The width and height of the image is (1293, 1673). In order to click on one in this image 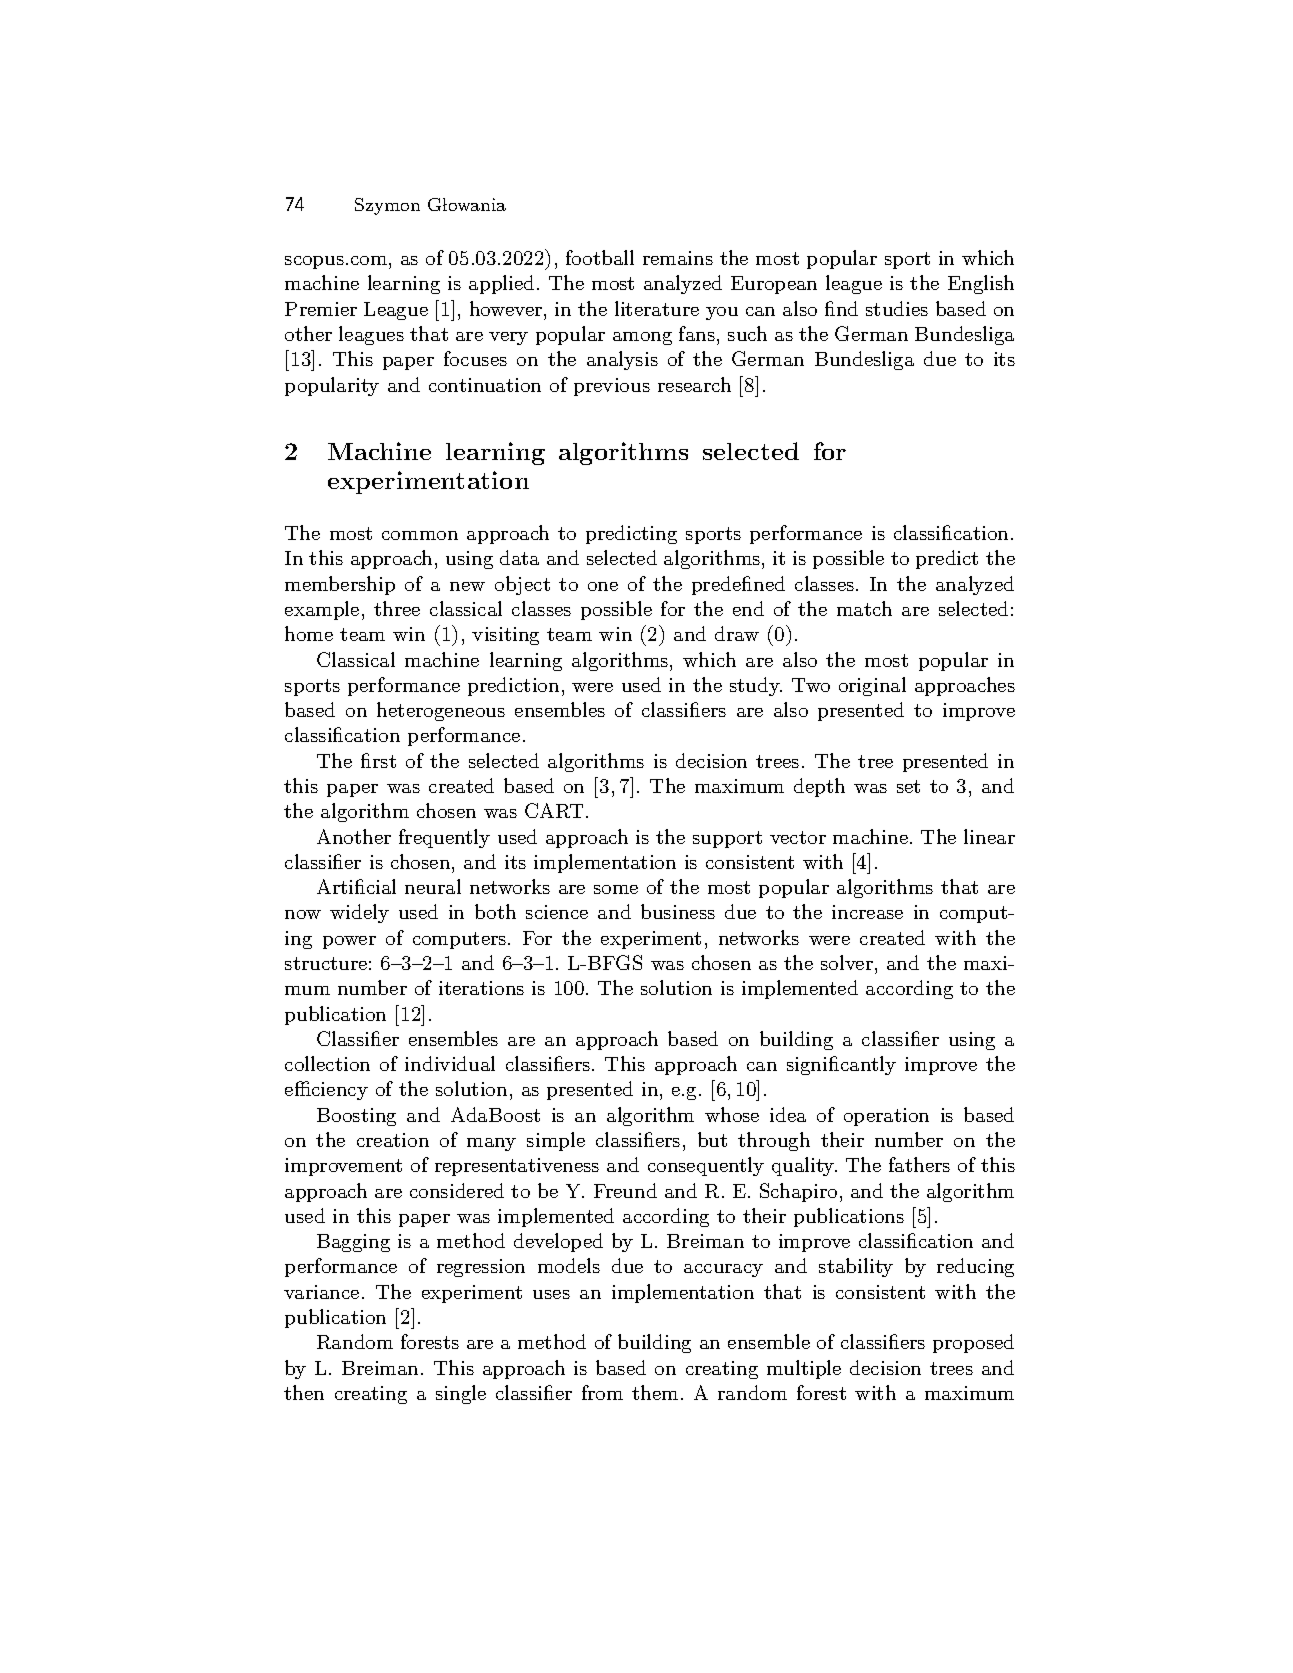, I will do `click(603, 586)`.
